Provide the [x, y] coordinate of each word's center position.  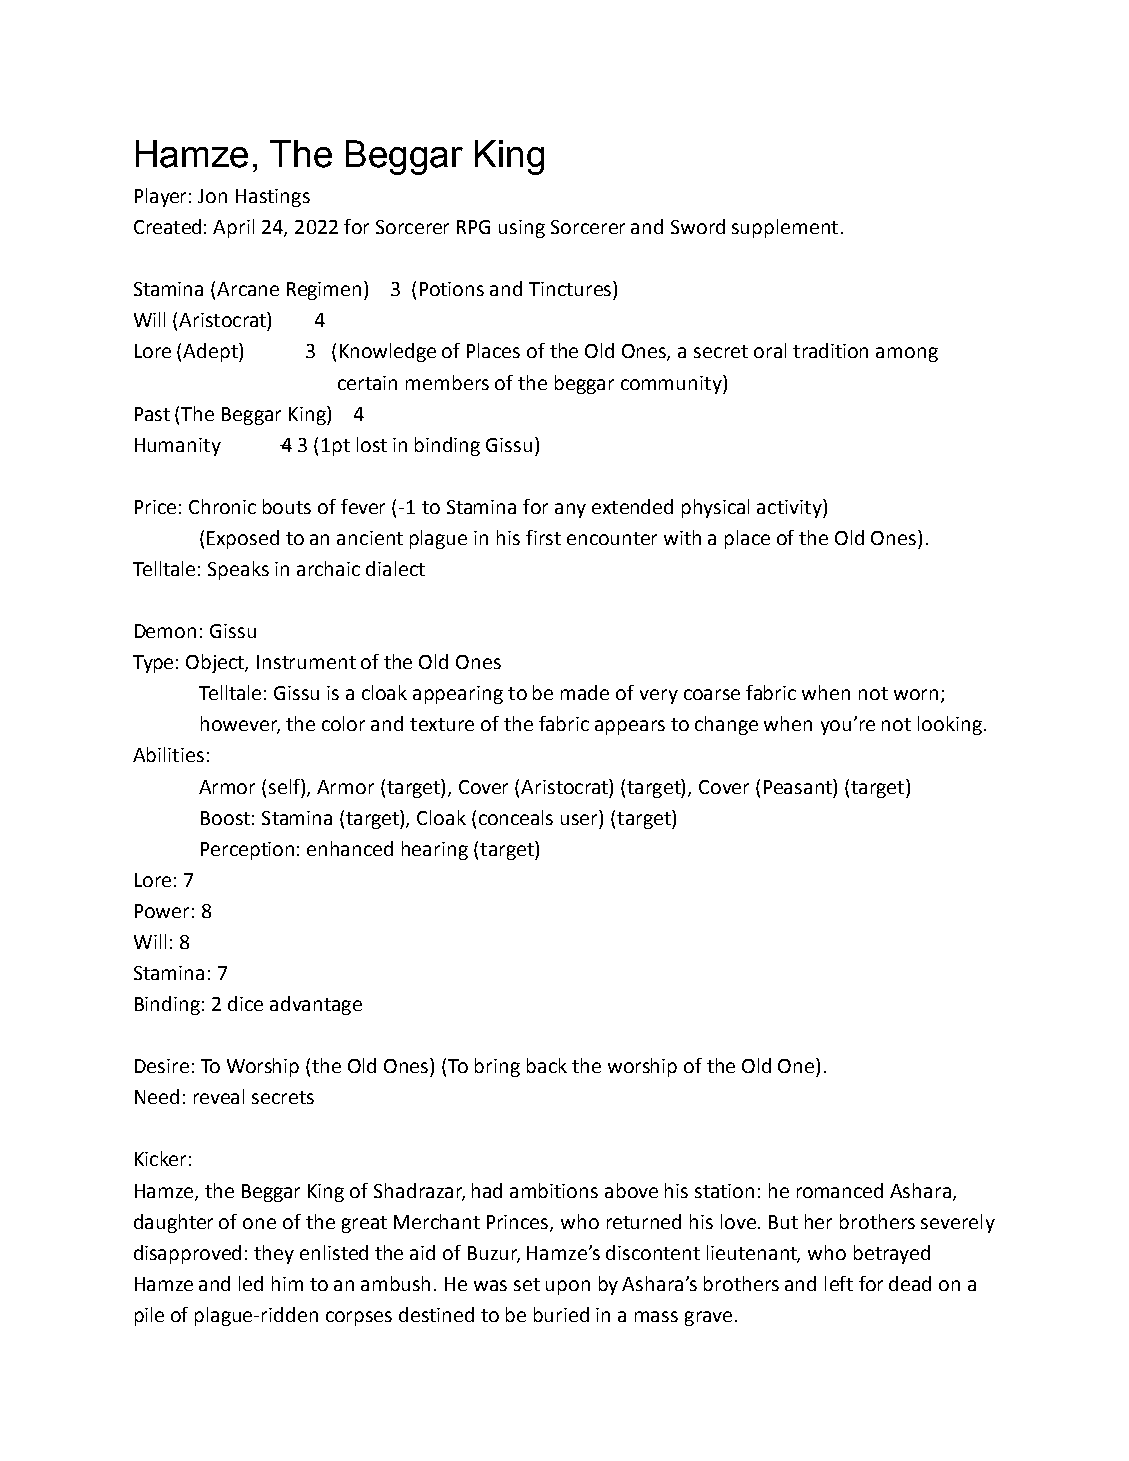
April [233, 228]
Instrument [306, 662]
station [724, 1191]
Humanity [178, 447]
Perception [247, 851]
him [287, 1283]
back [547, 1065]
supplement [785, 228]
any [570, 510]
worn [916, 694]
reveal [219, 1096]
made [585, 692]
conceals [516, 817]
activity [790, 508]
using [522, 229]
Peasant [799, 786]
